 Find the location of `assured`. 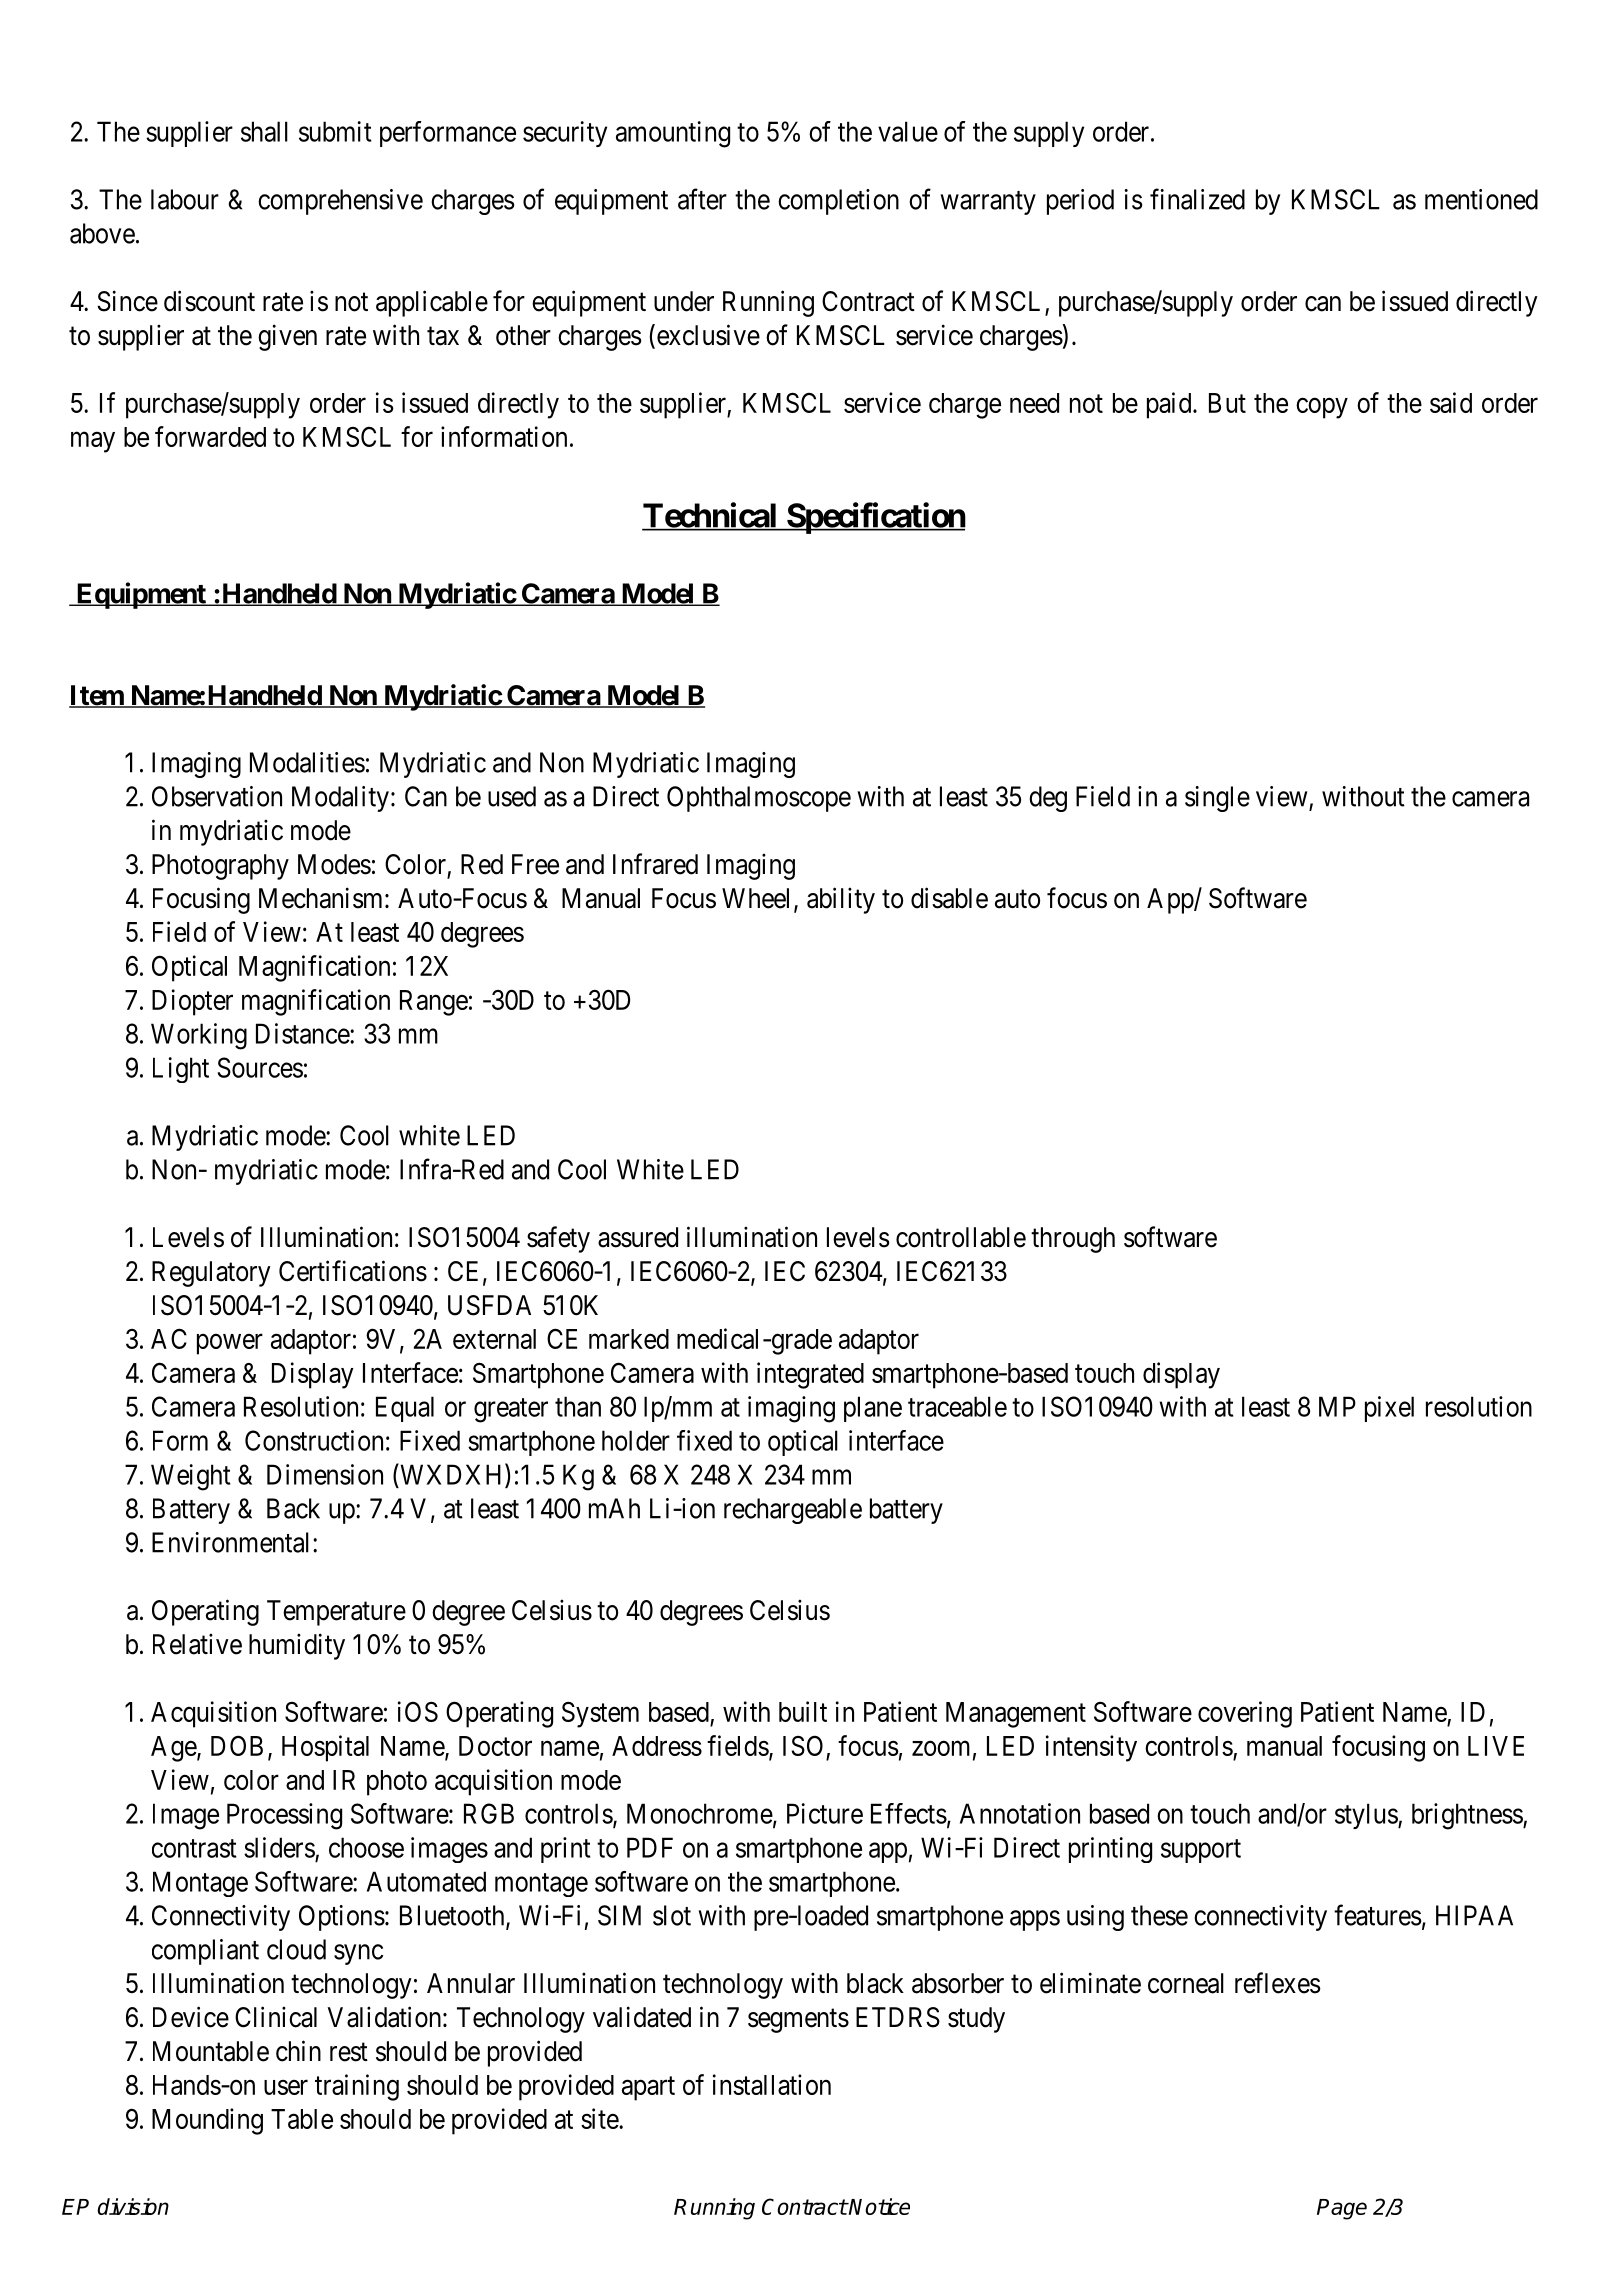

assured is located at coordinates (638, 1237).
